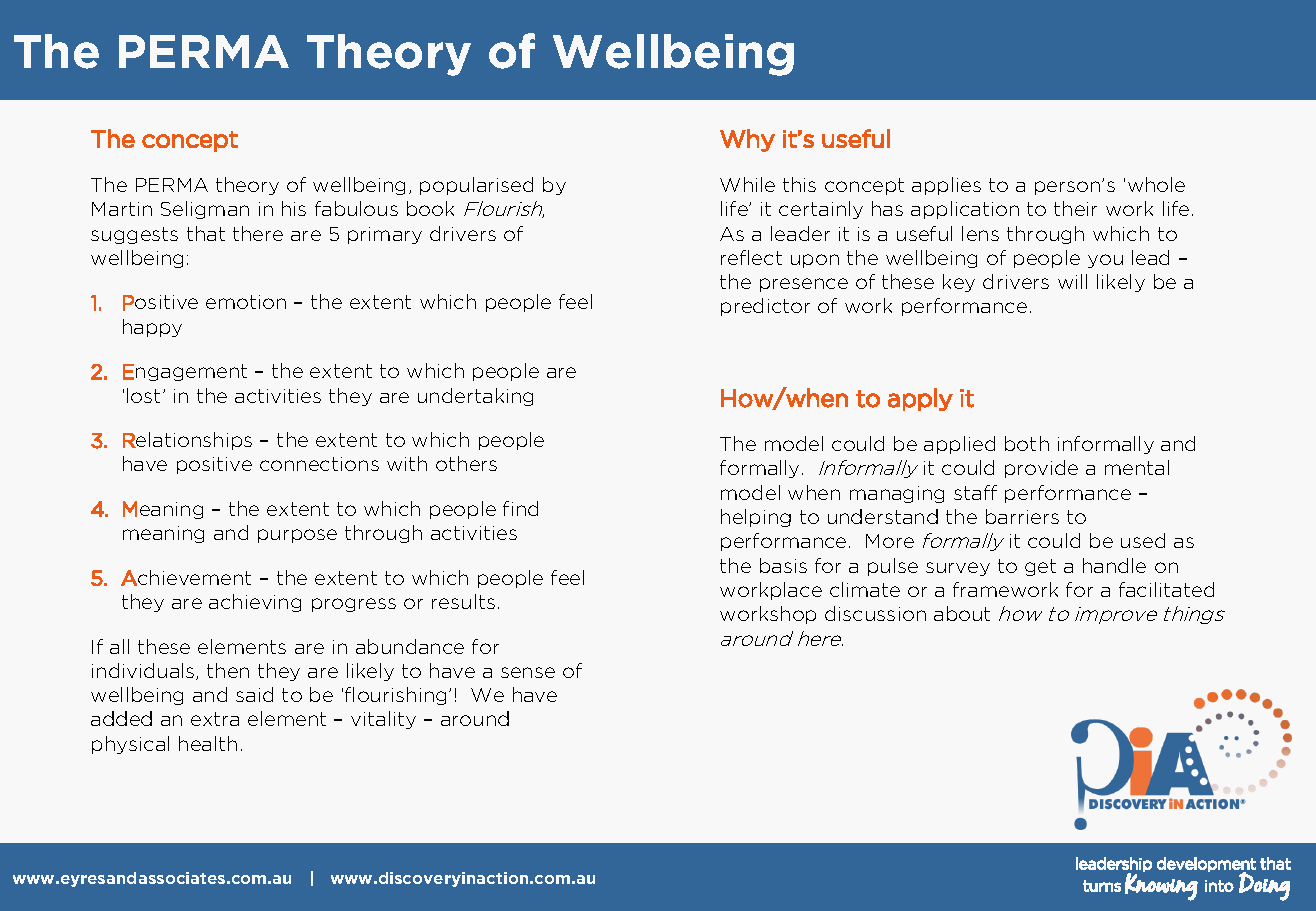 This document has height=911, width=1316. I want to click on about, so click(962, 613).
